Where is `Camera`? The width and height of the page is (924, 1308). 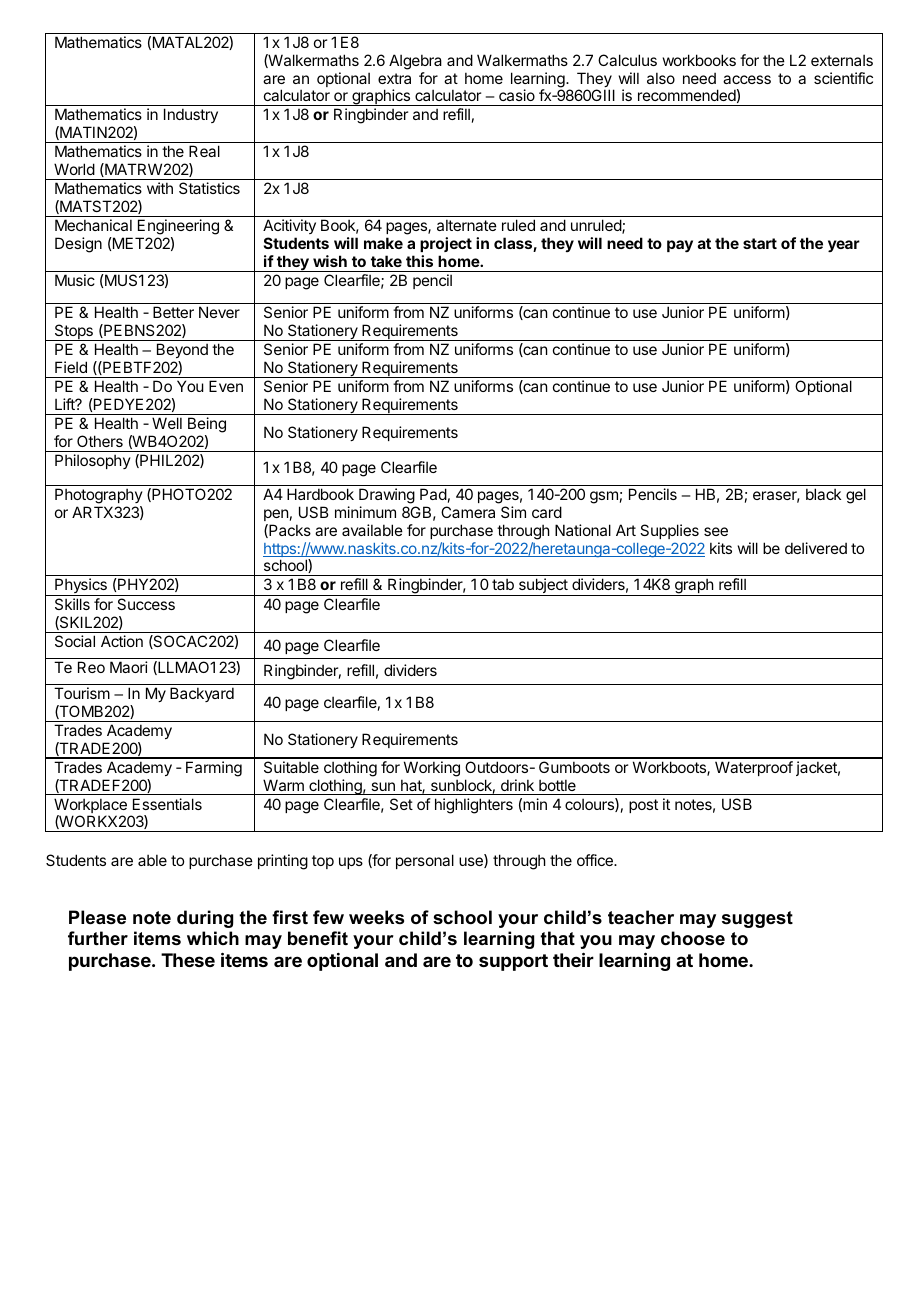
Camera is located at coordinates (468, 512).
